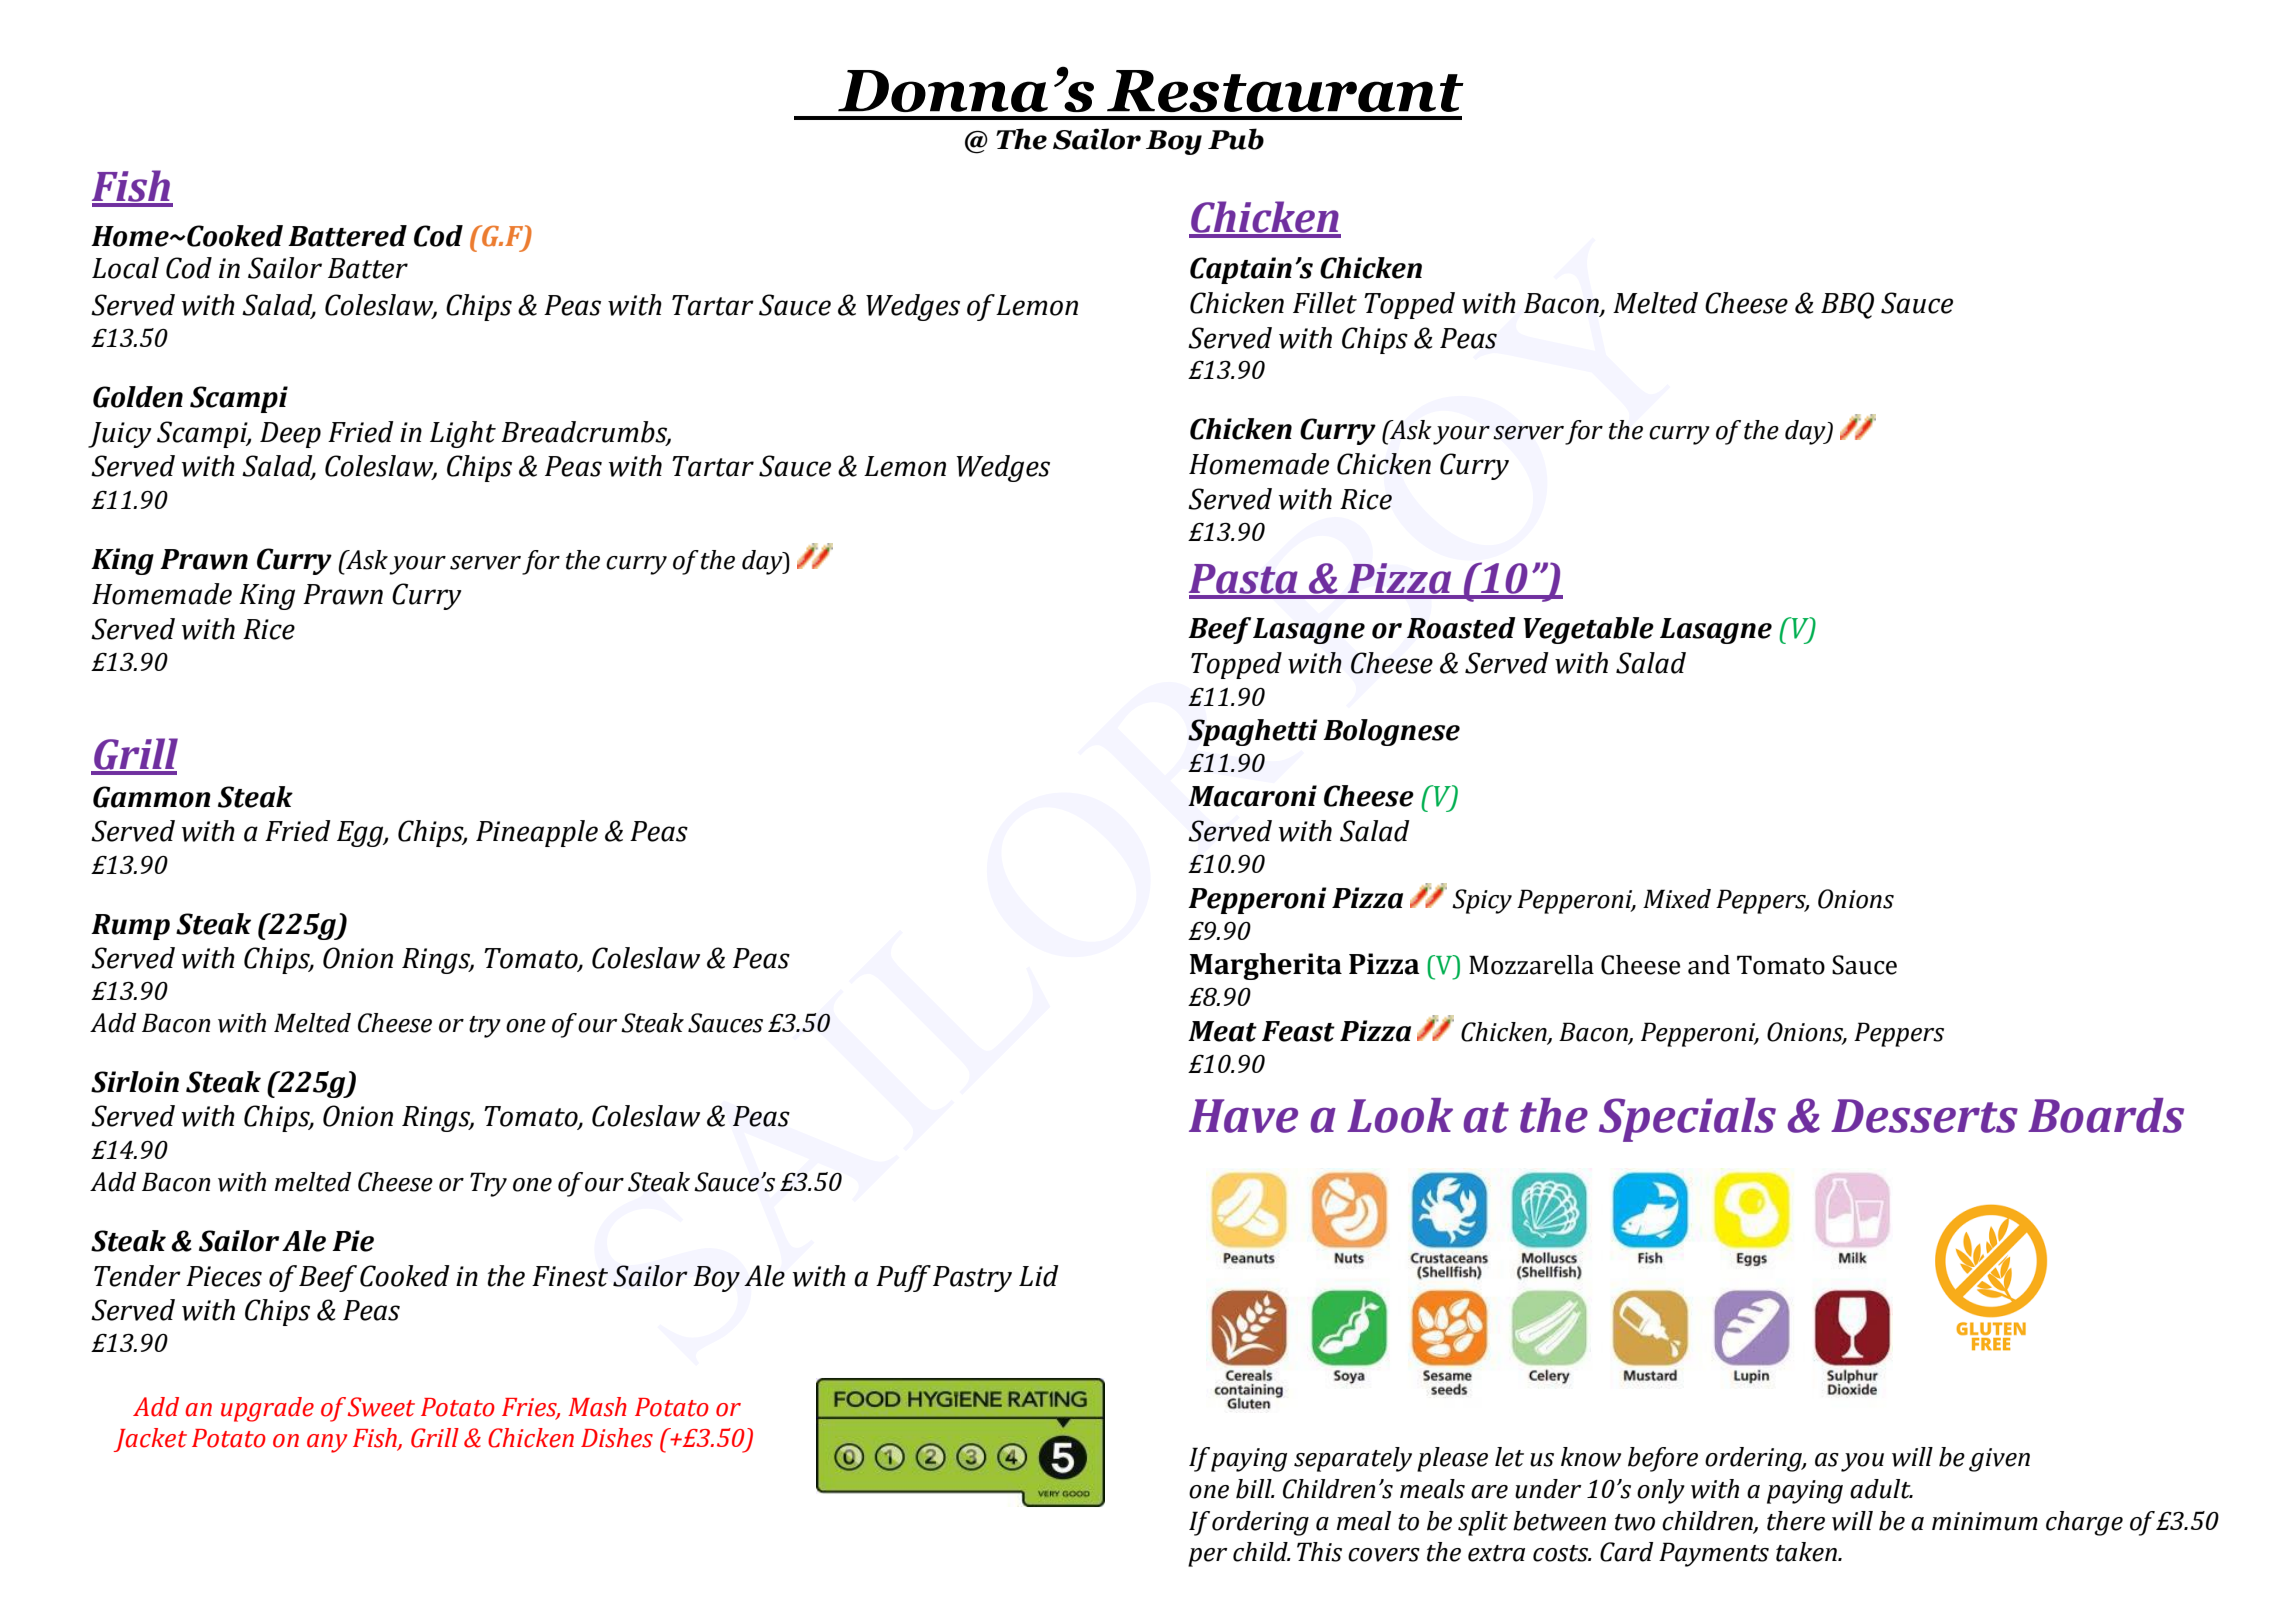 The height and width of the screenshot is (1609, 2276). Describe the element at coordinates (135, 1082) in the screenshot. I see `Sirloin` at that location.
